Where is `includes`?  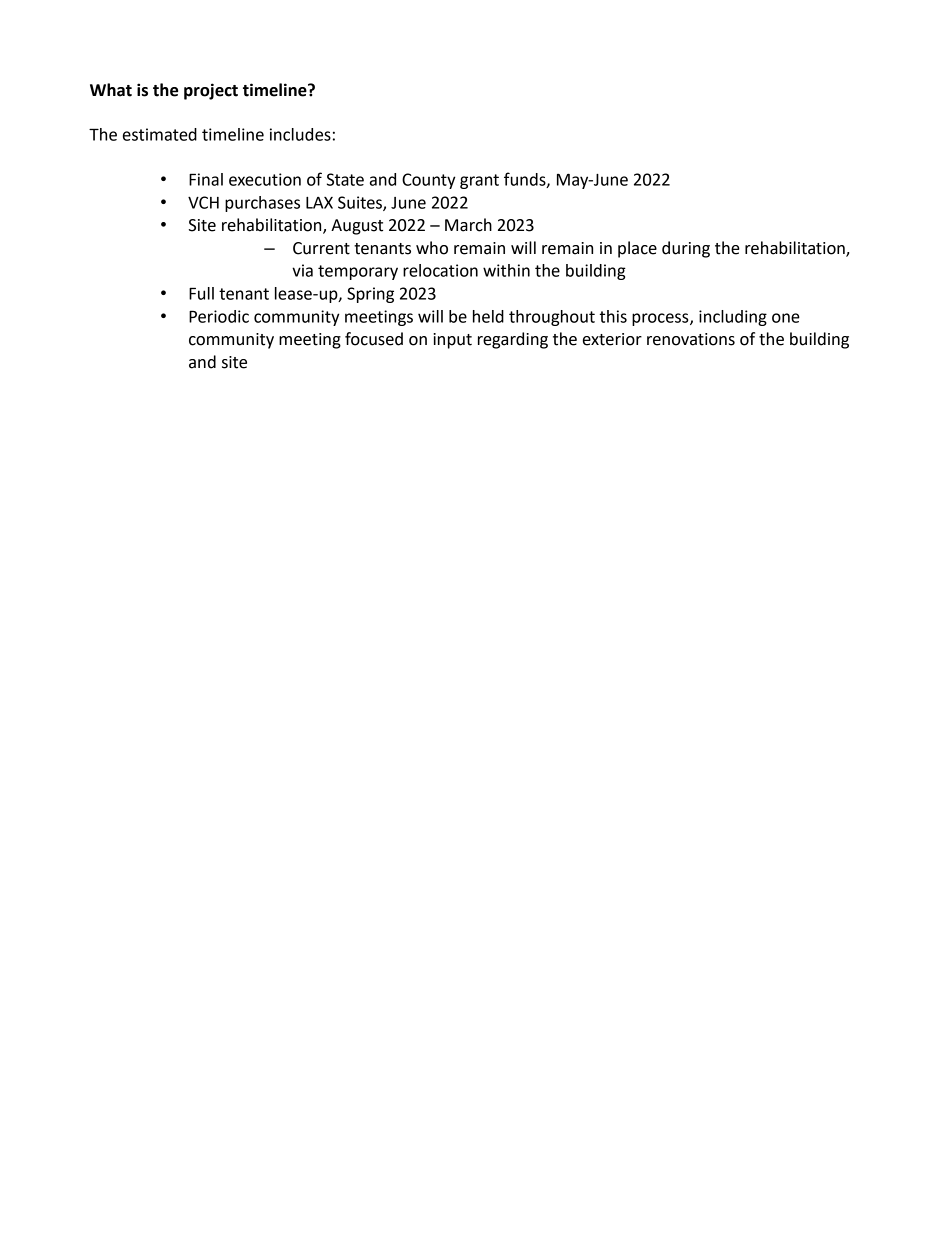
includes is located at coordinates (300, 134).
